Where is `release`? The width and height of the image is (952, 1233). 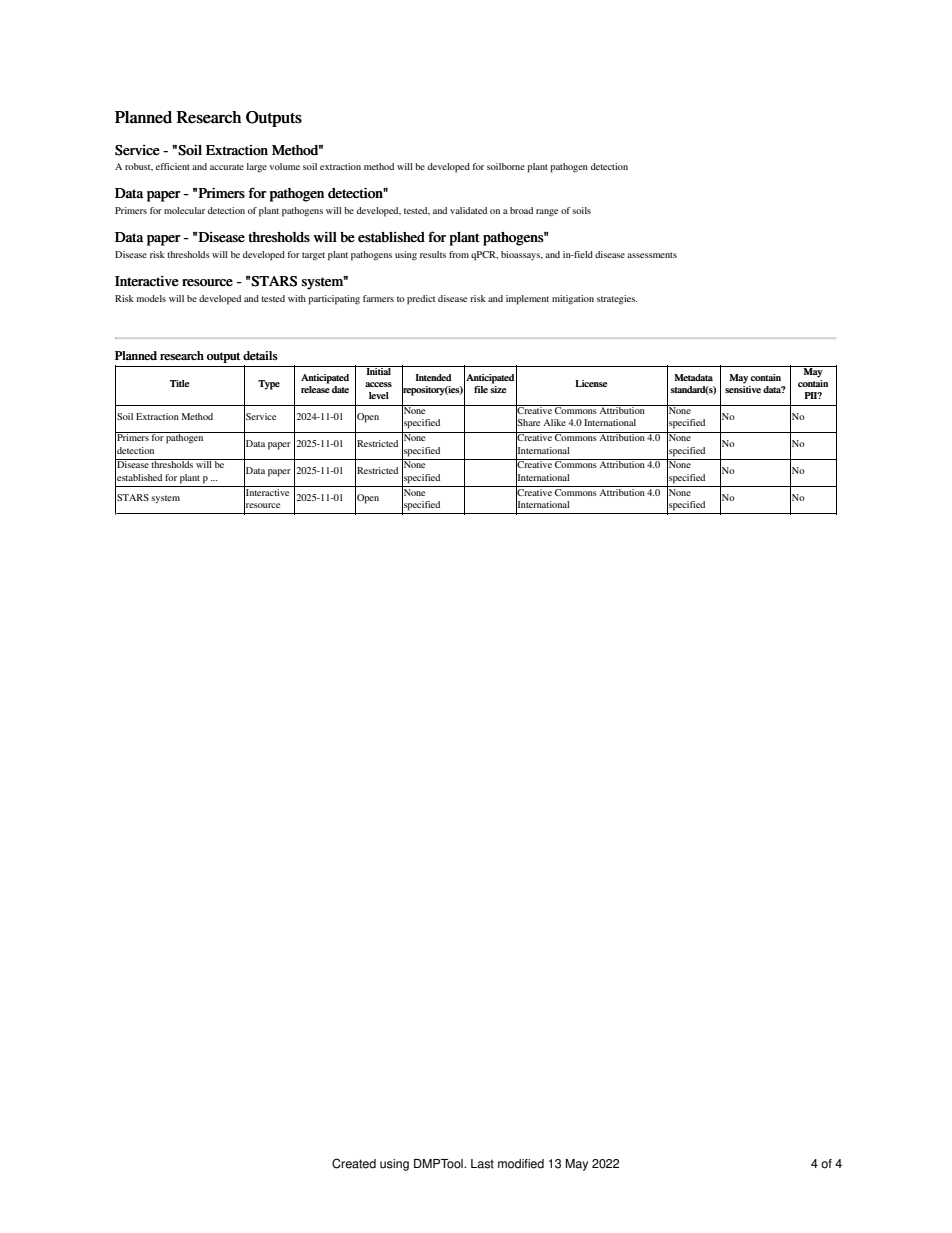
release is located at coordinates (315, 388).
